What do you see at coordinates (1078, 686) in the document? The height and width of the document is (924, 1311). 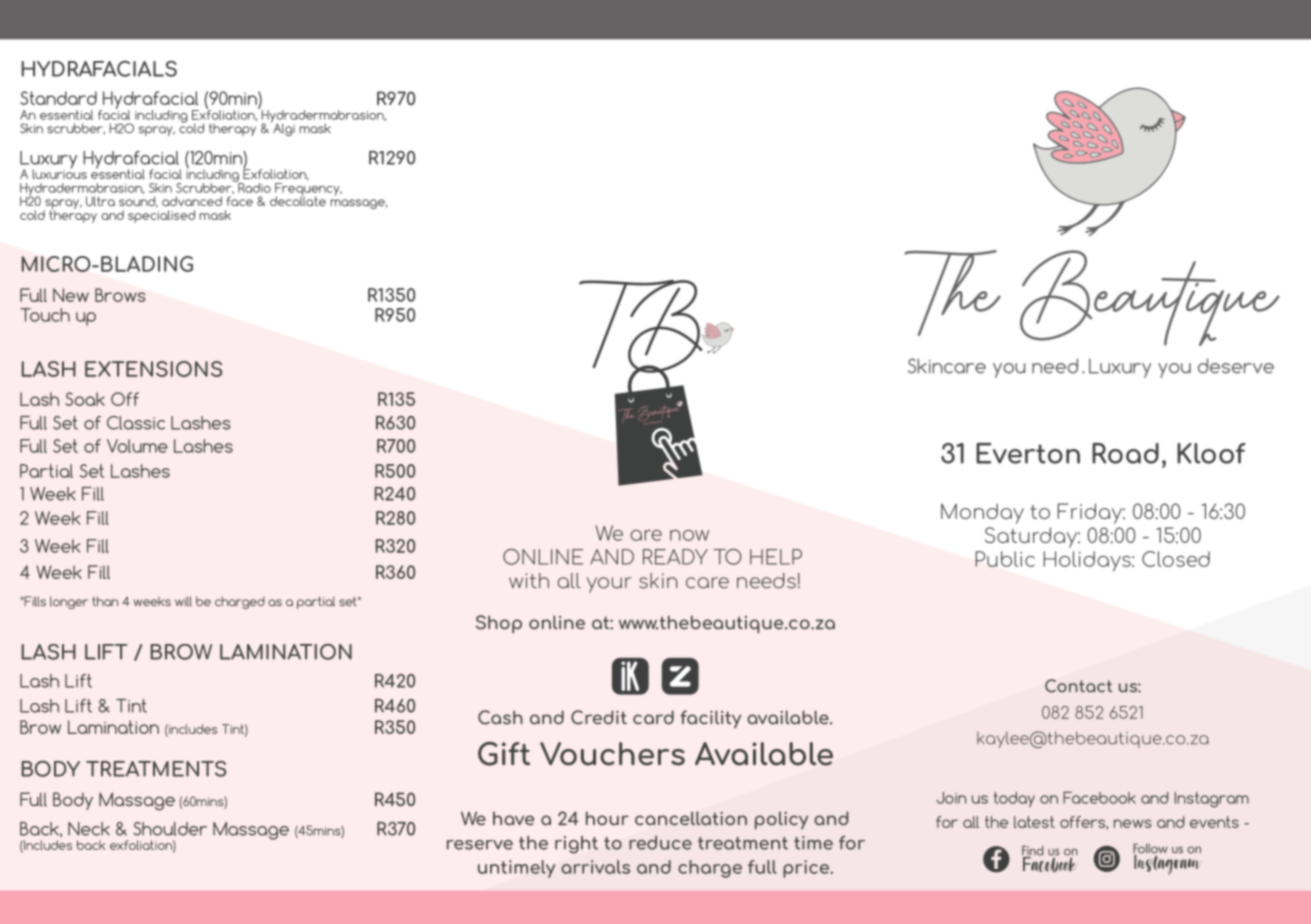 I see `Contact` at bounding box center [1078, 686].
